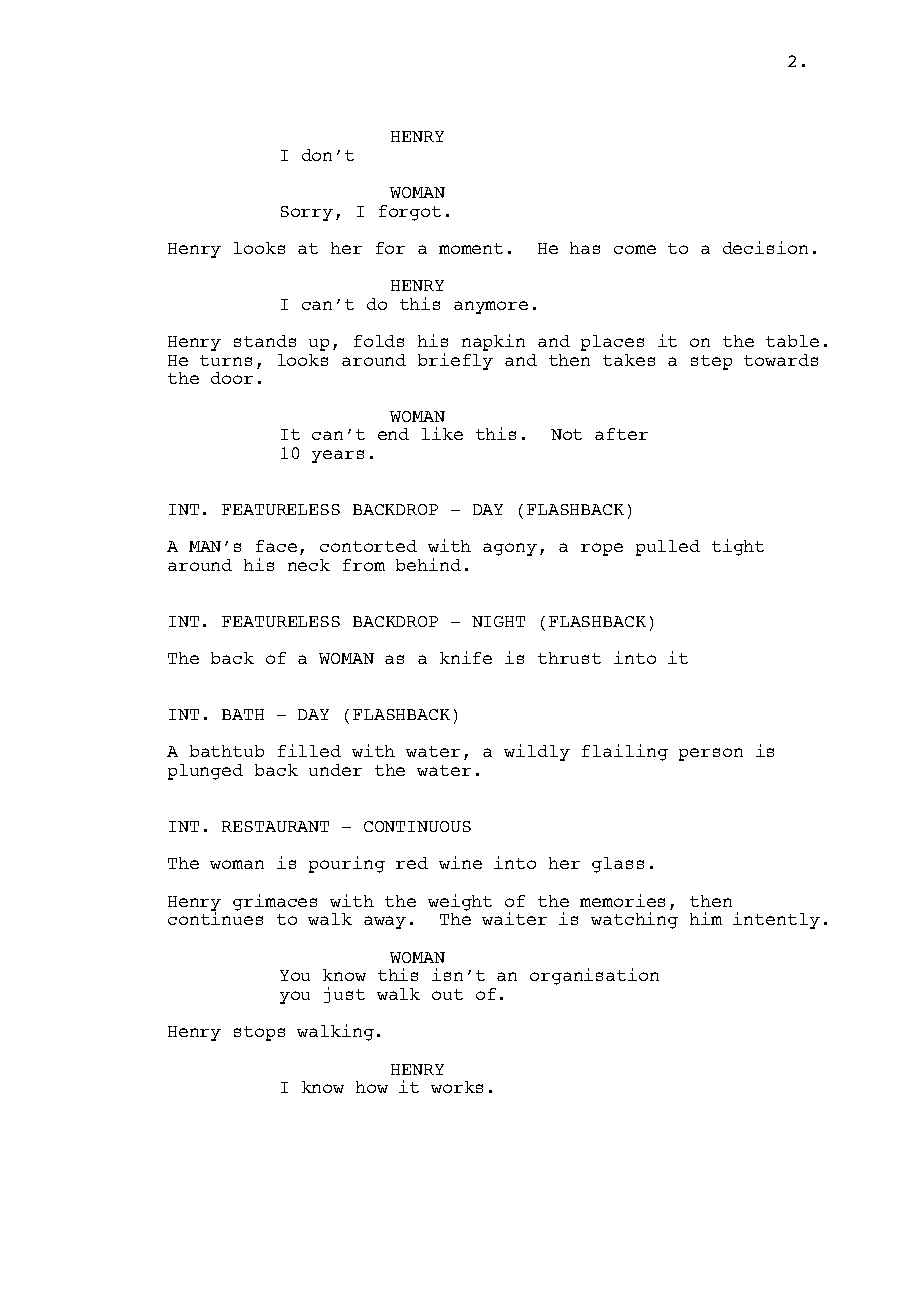  I want to click on face, so click(276, 546).
